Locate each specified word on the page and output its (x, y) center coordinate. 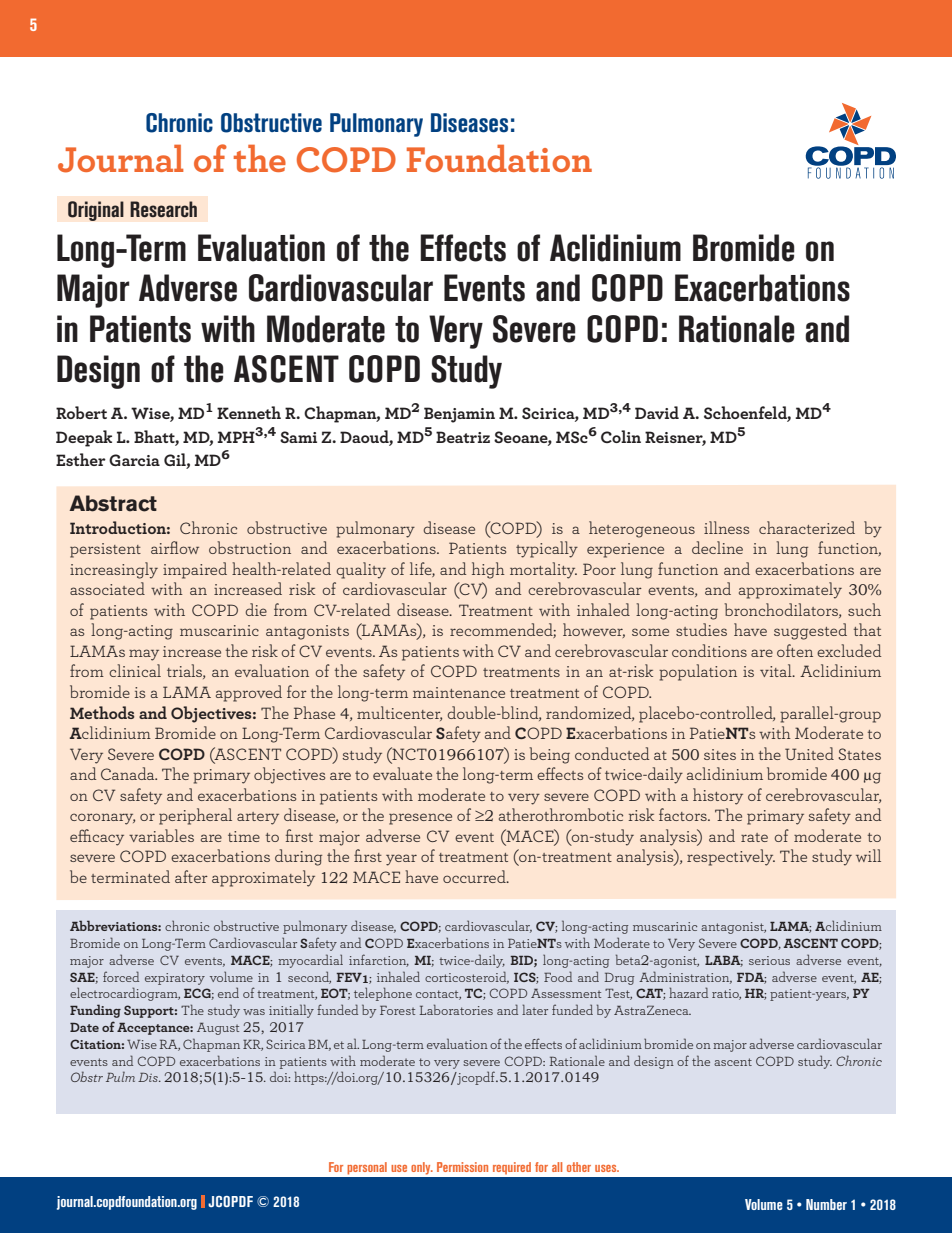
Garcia (134, 460)
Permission (462, 1167)
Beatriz (463, 437)
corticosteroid (467, 977)
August (218, 1028)
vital (777, 670)
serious (769, 960)
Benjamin (459, 415)
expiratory (175, 979)
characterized (807, 527)
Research (163, 209)
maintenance (459, 692)
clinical (135, 670)
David (657, 412)
